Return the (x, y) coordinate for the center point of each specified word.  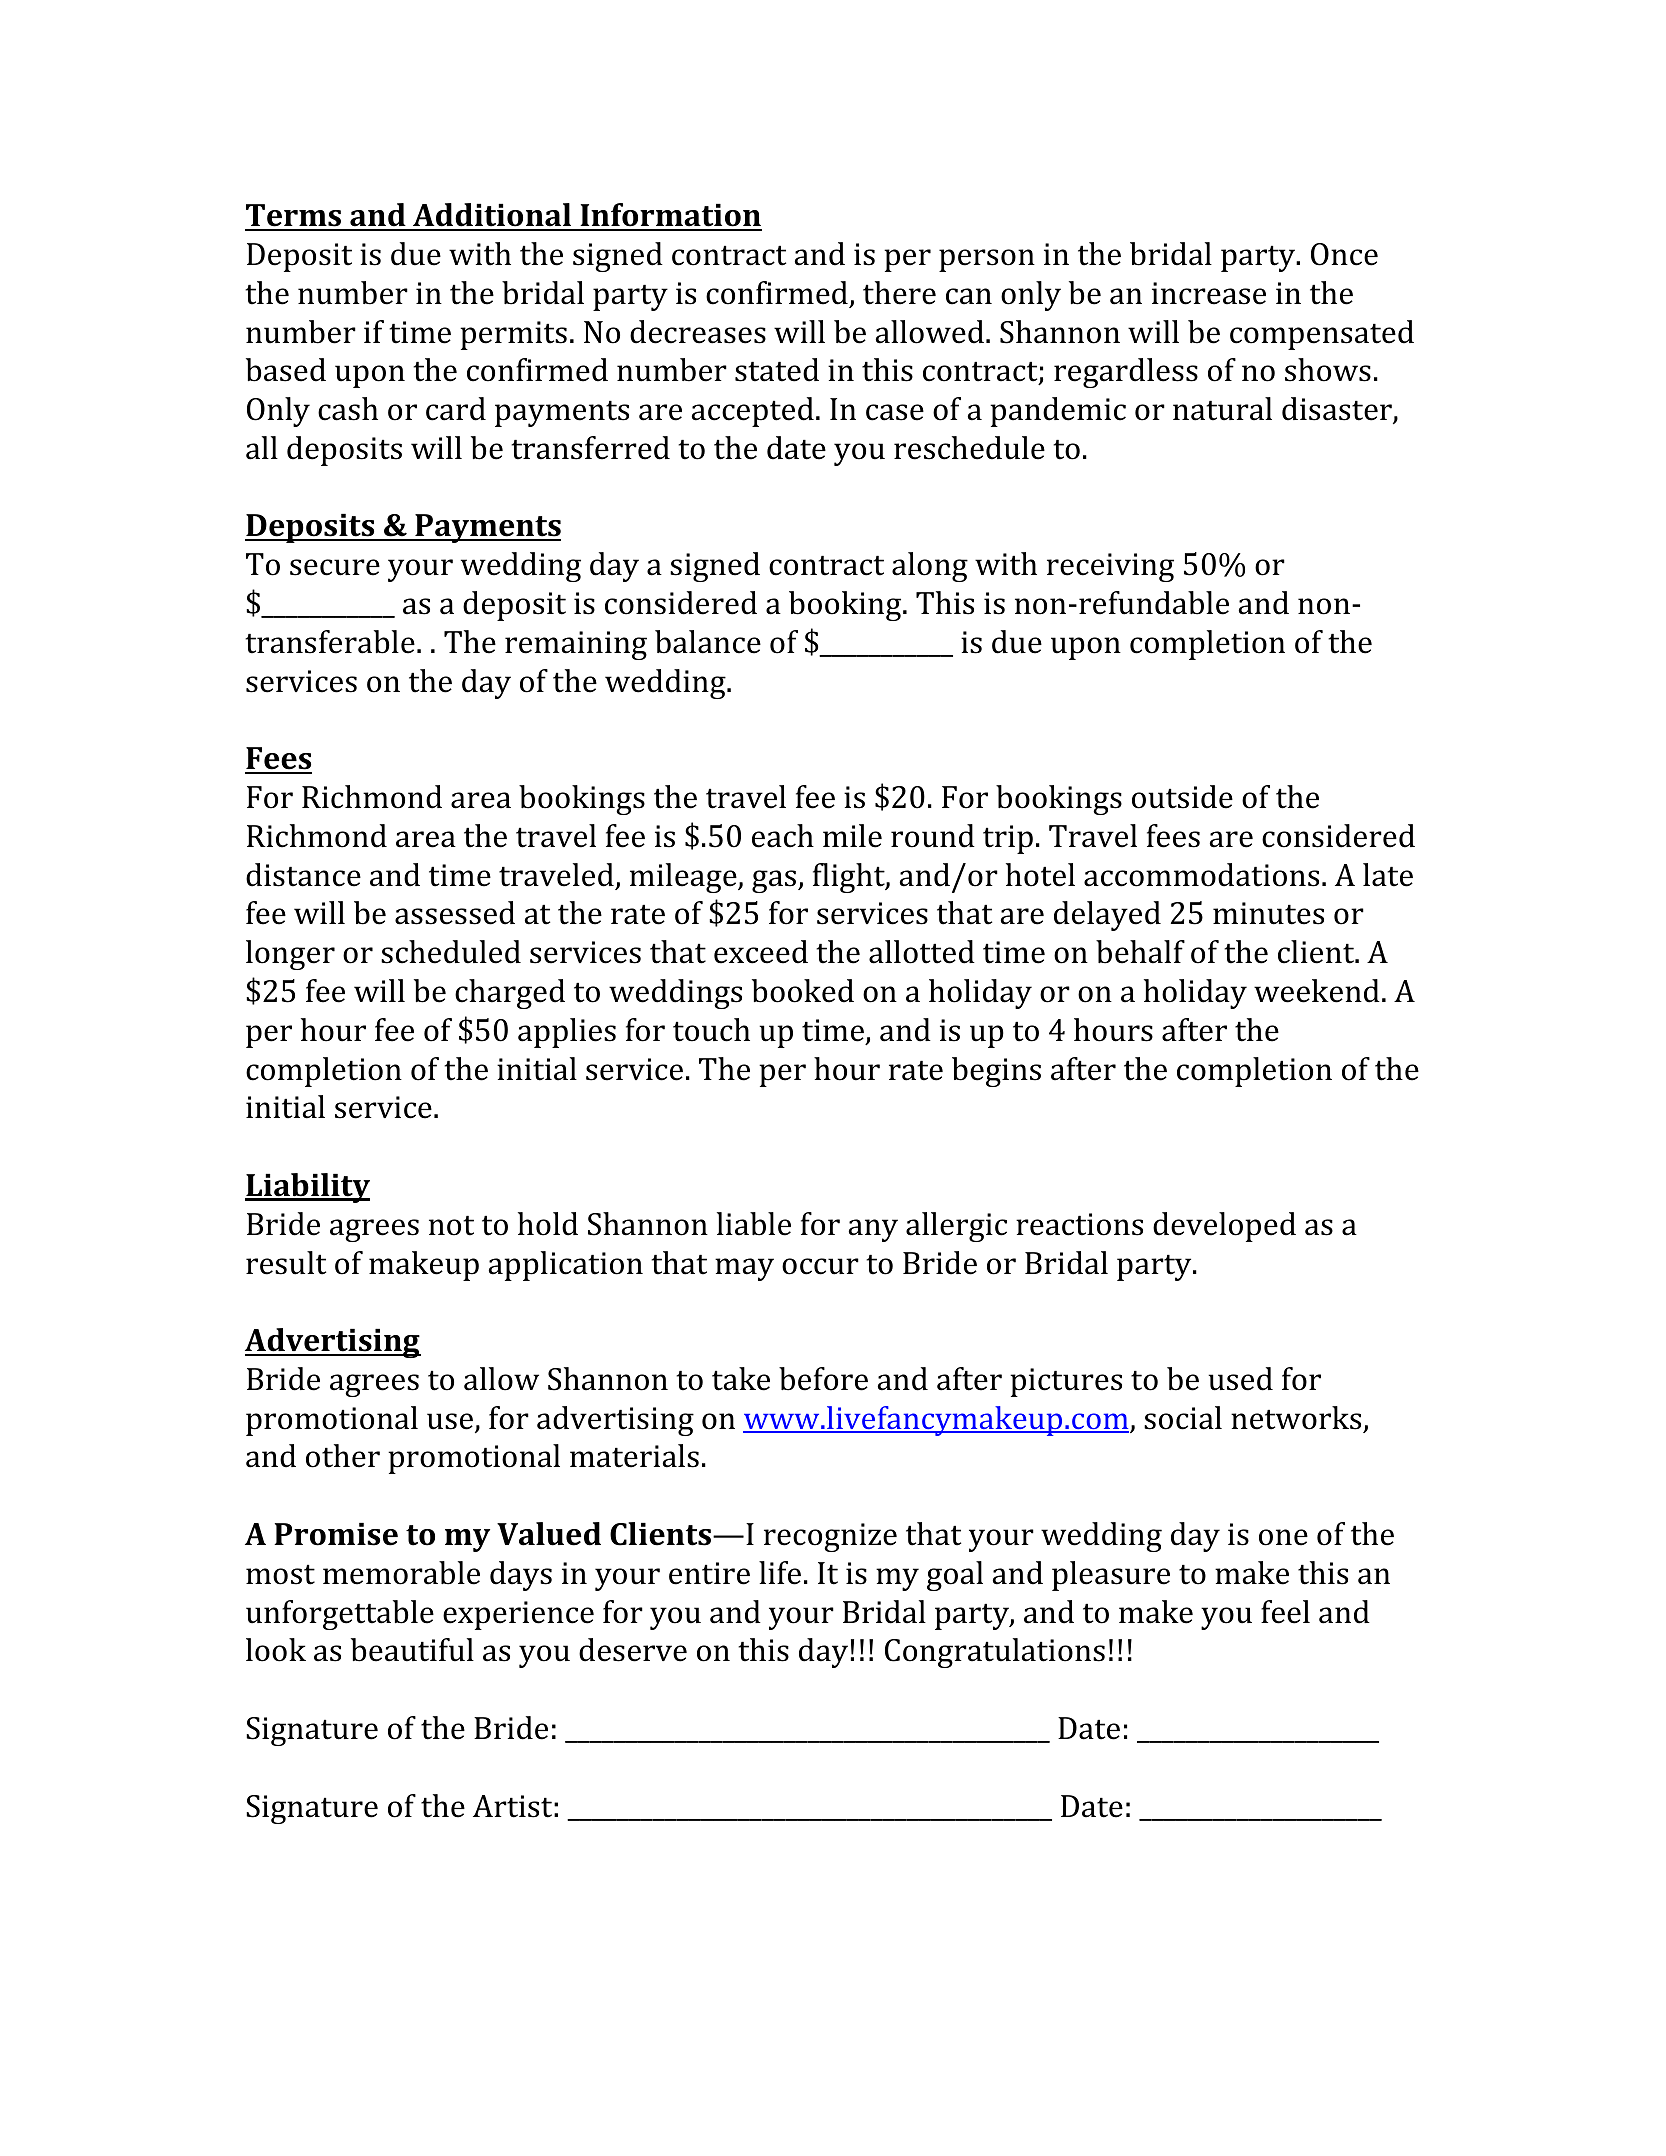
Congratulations (995, 1653)
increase (1209, 293)
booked (803, 991)
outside (1182, 797)
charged (510, 994)
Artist (512, 1806)
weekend (1317, 991)
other (343, 1456)
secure (335, 567)
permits (513, 335)
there (899, 293)
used (1240, 1379)
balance (708, 642)
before (823, 1379)
